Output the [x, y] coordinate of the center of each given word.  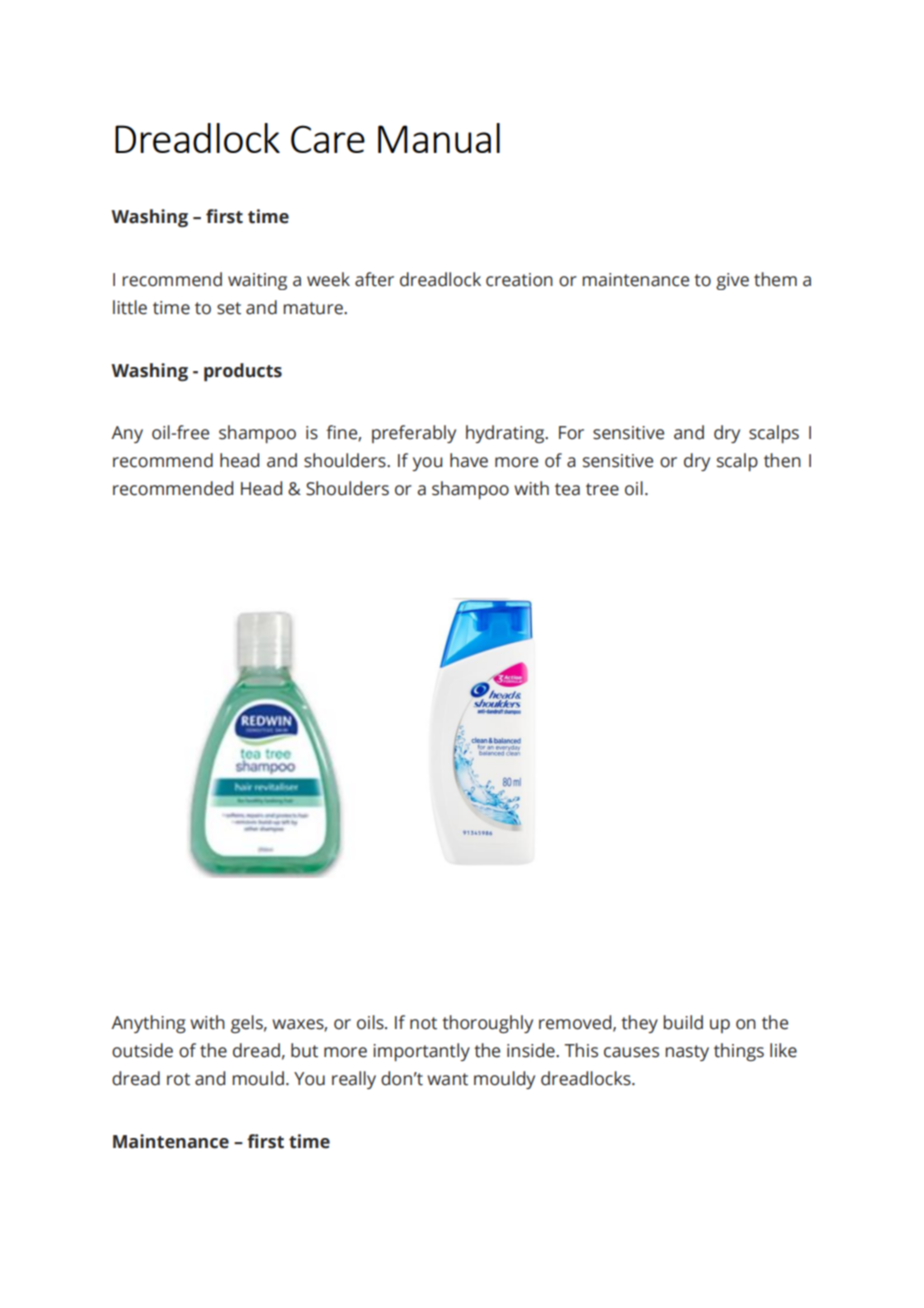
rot [178, 1079]
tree [602, 489]
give [732, 281]
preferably [414, 434]
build [683, 1022]
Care [328, 139]
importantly [421, 1052]
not [423, 1023]
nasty [687, 1053]
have [469, 460]
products [243, 372]
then [782, 460]
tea [567, 489]
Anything [148, 1024]
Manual [439, 138]
